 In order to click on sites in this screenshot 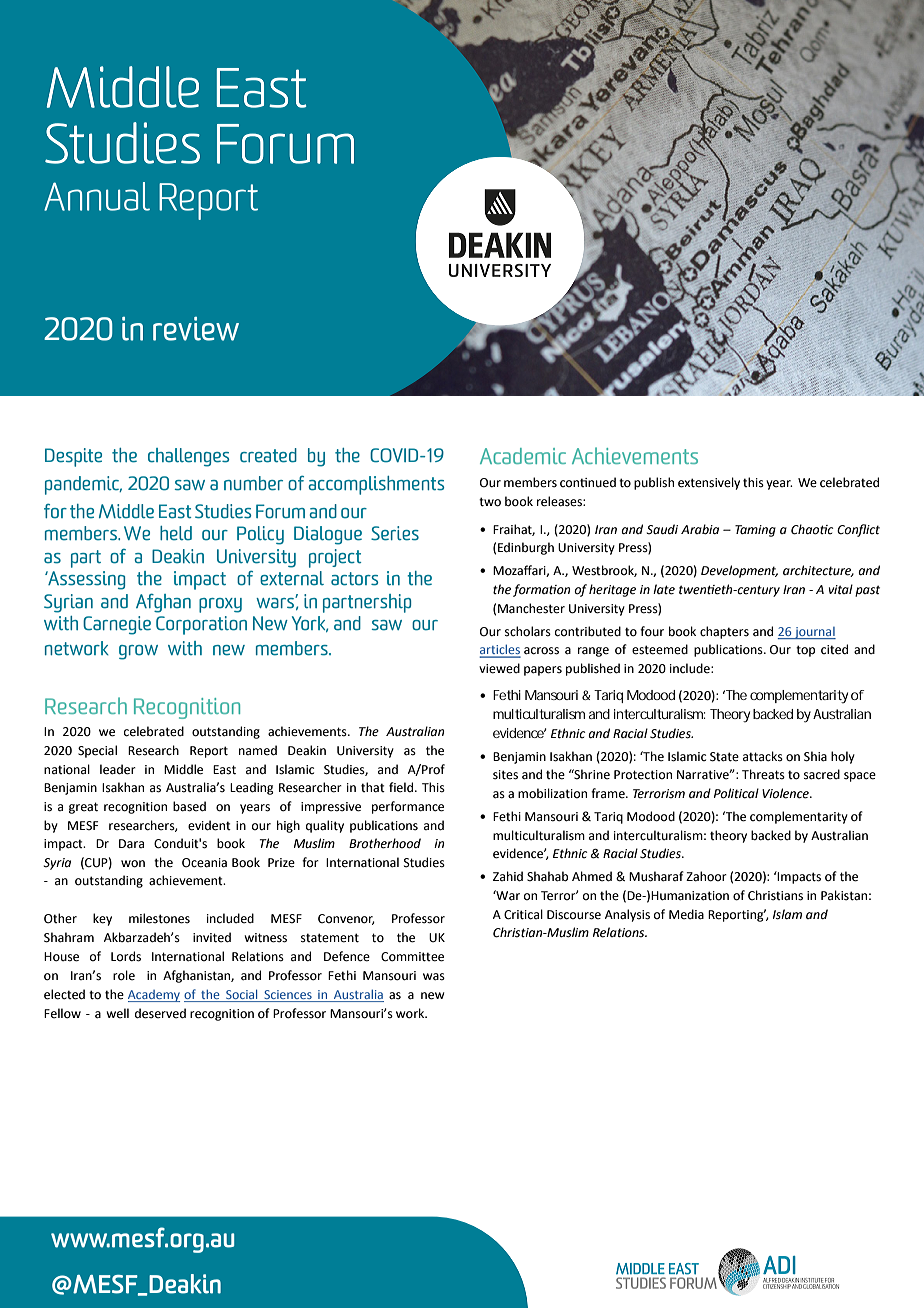, I will do `click(505, 775)`.
